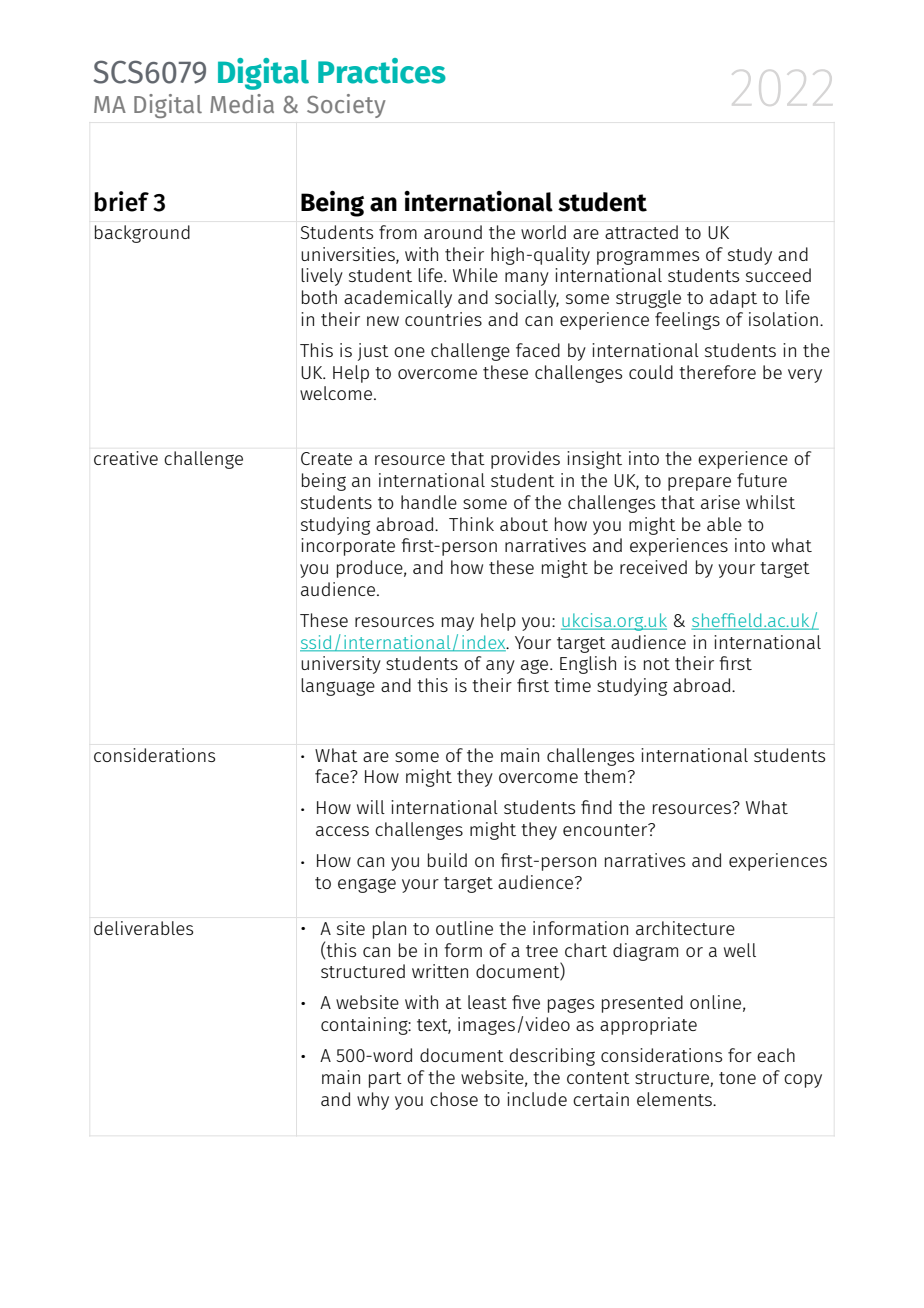 The width and height of the document is (924, 1308). What do you see at coordinates (641, 232) in the document?
I see `attracted` at bounding box center [641, 232].
